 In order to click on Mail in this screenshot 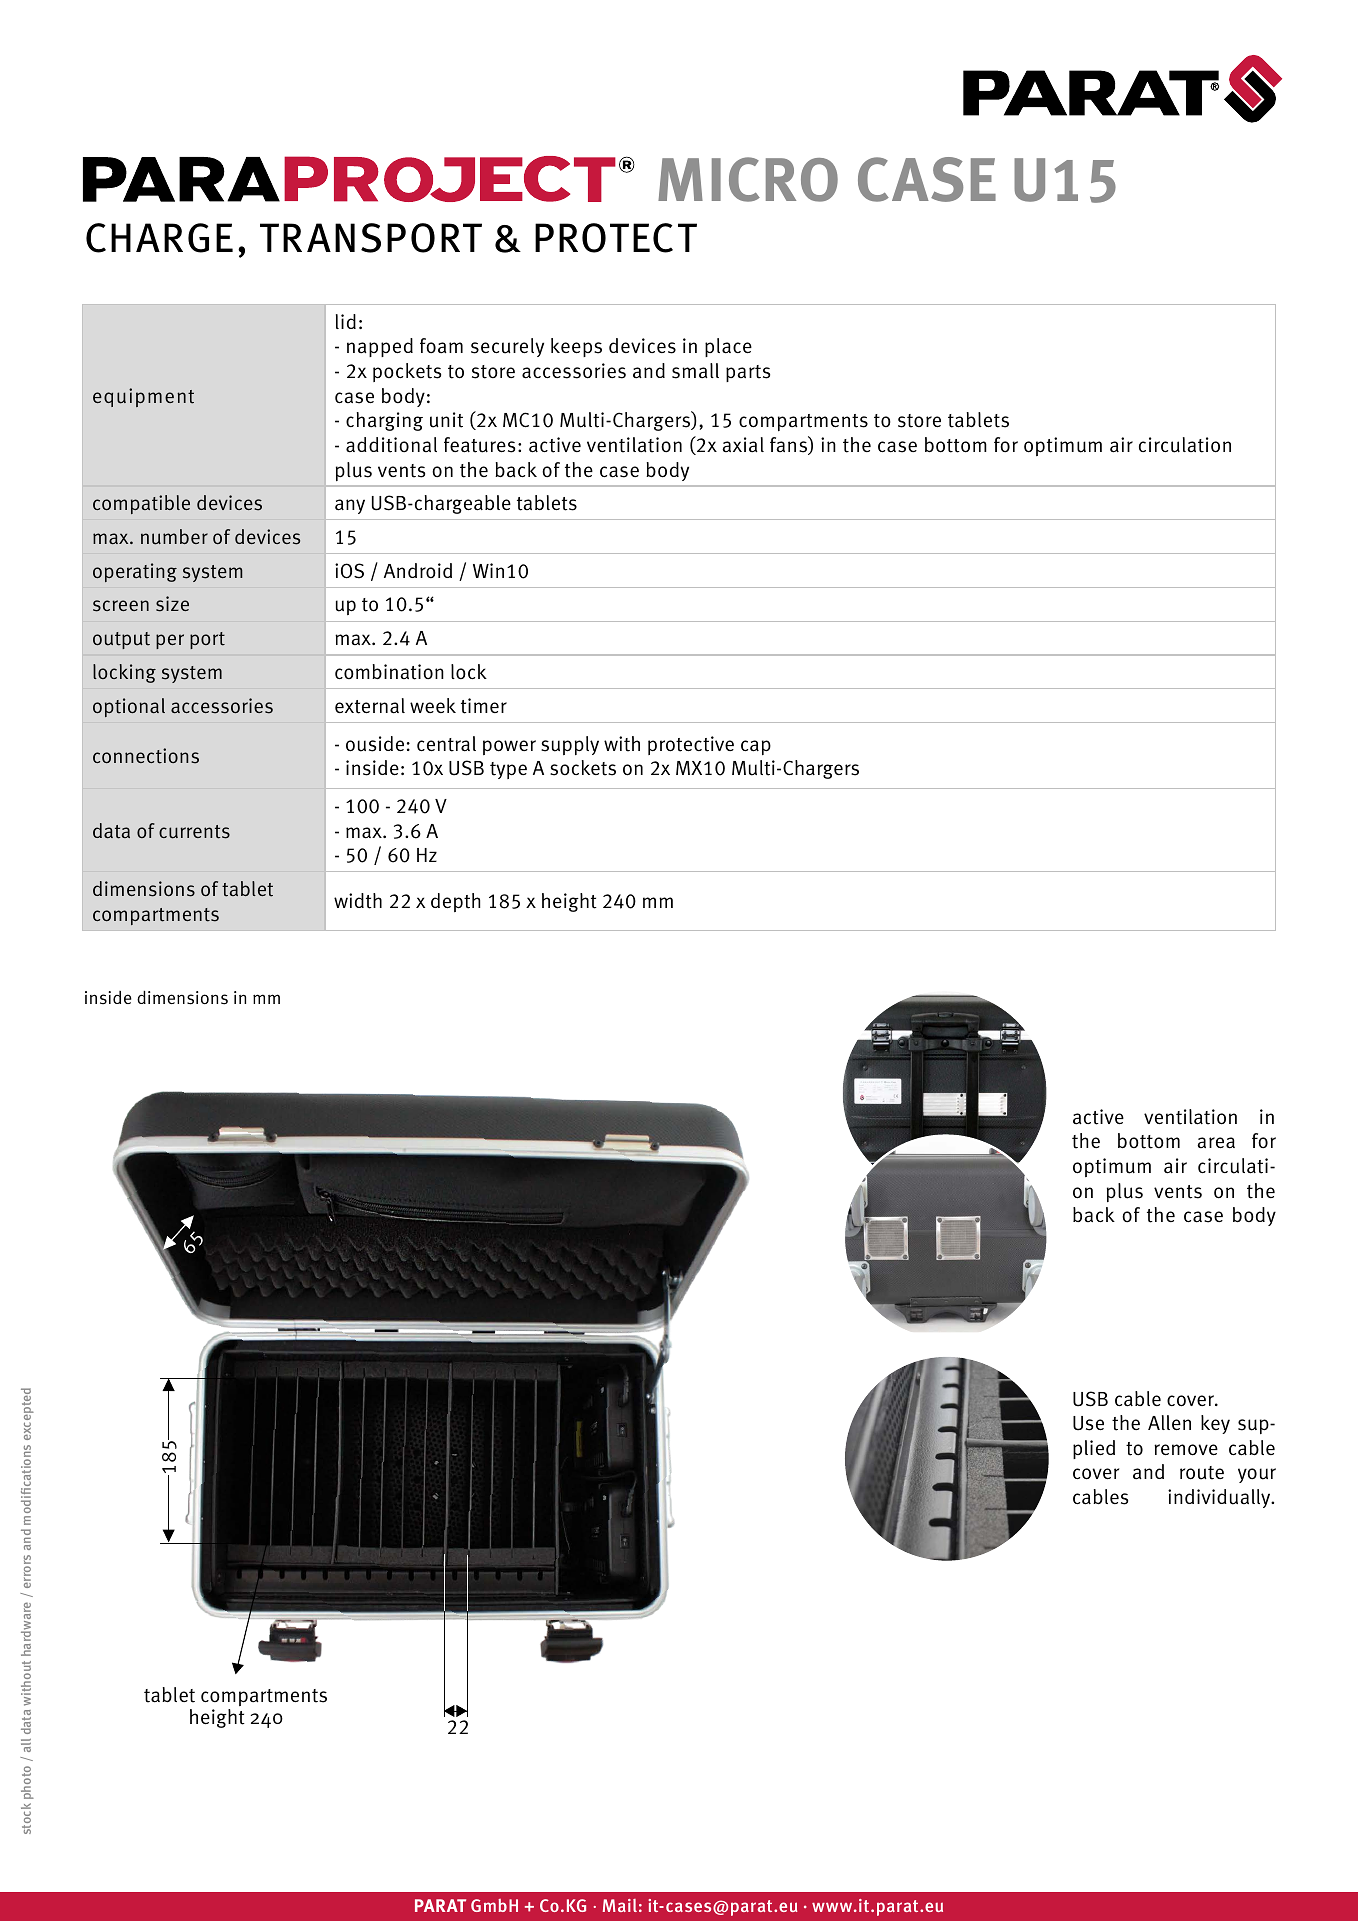, I will do `click(620, 1905)`.
